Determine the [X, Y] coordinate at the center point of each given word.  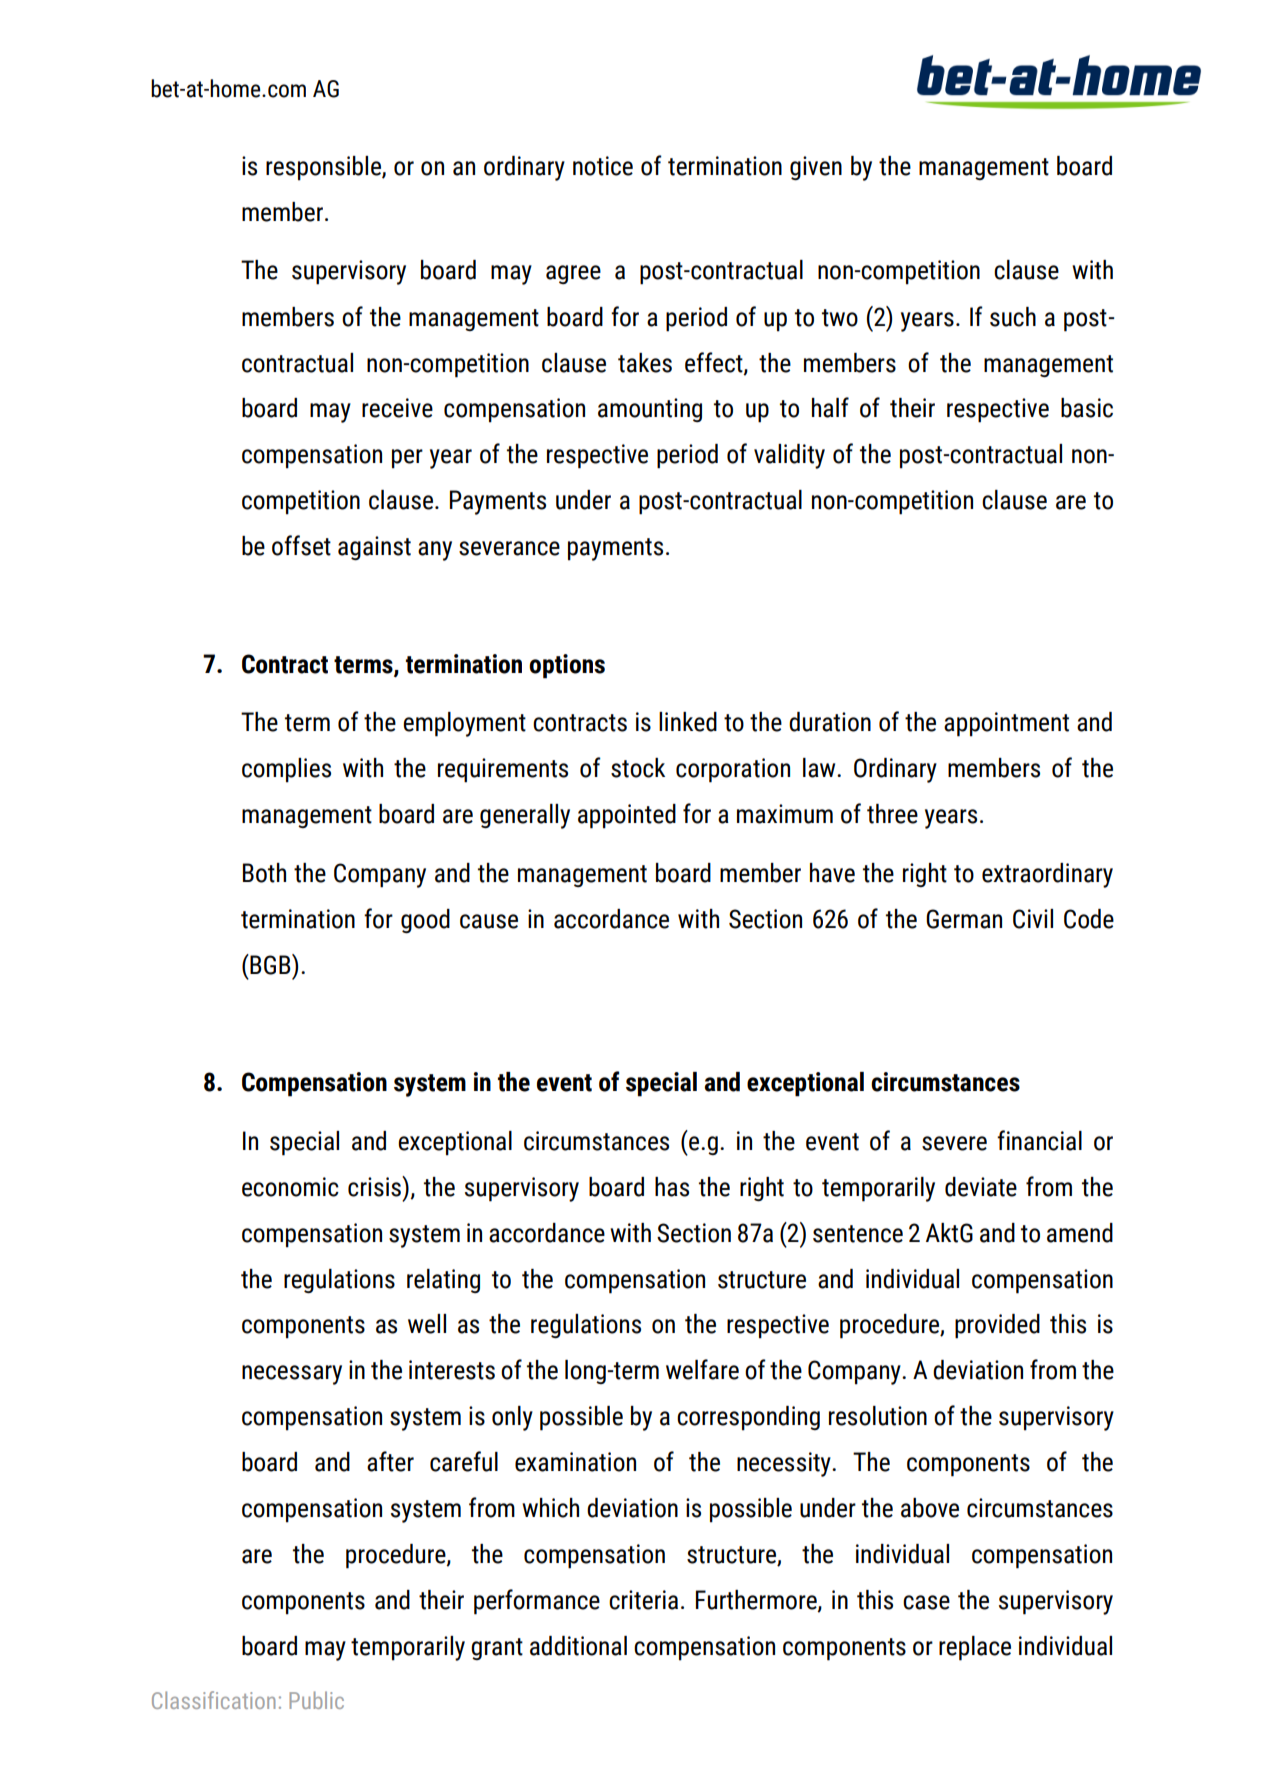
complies [286, 770]
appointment [1006, 724]
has [672, 1187]
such [1013, 317]
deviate [981, 1187]
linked [688, 722]
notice [603, 166]
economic [290, 1187]
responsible [324, 168]
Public [316, 1700]
